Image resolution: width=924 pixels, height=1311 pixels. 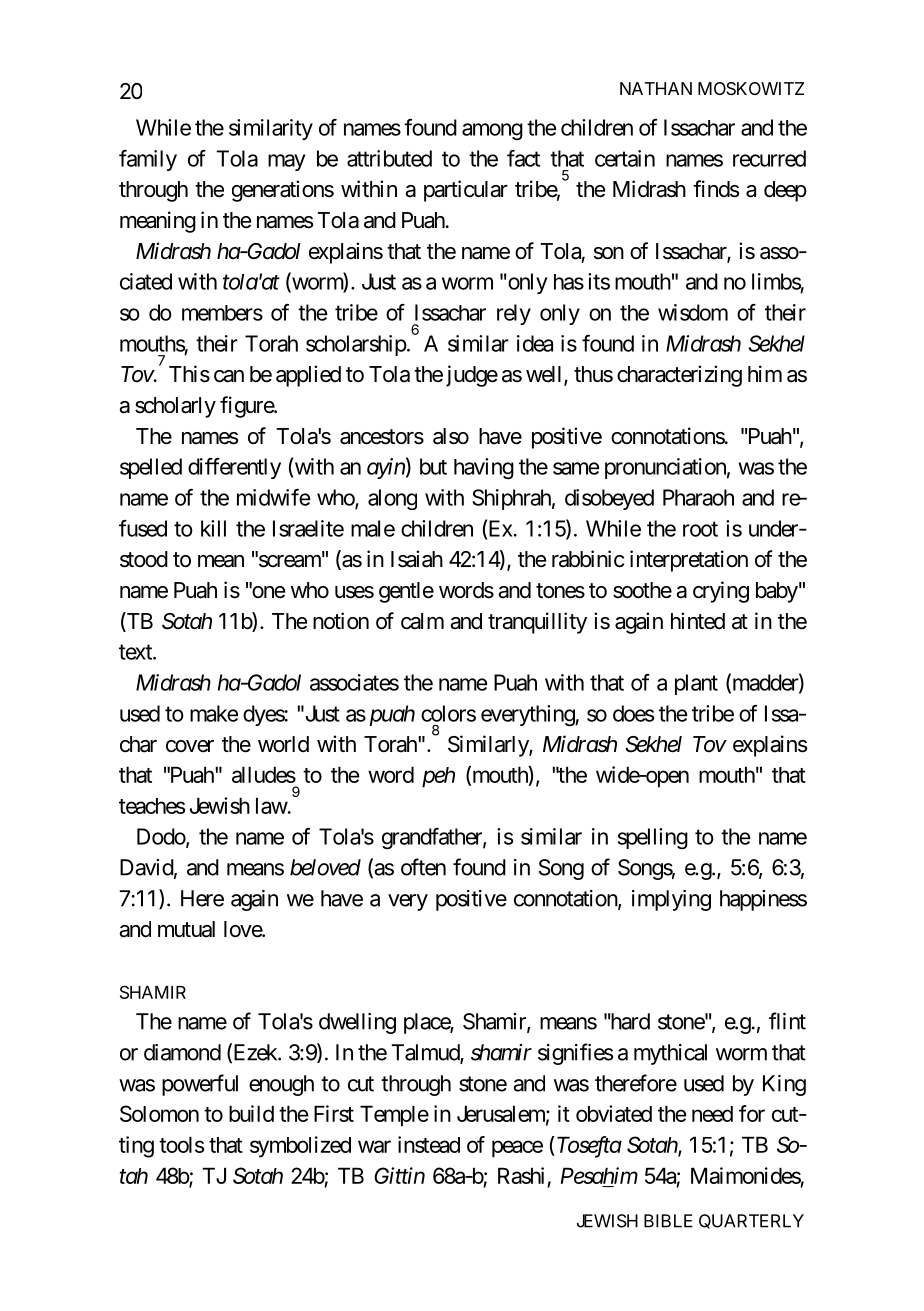 What do you see at coordinates (696, 684) in the screenshot?
I see `plant` at bounding box center [696, 684].
